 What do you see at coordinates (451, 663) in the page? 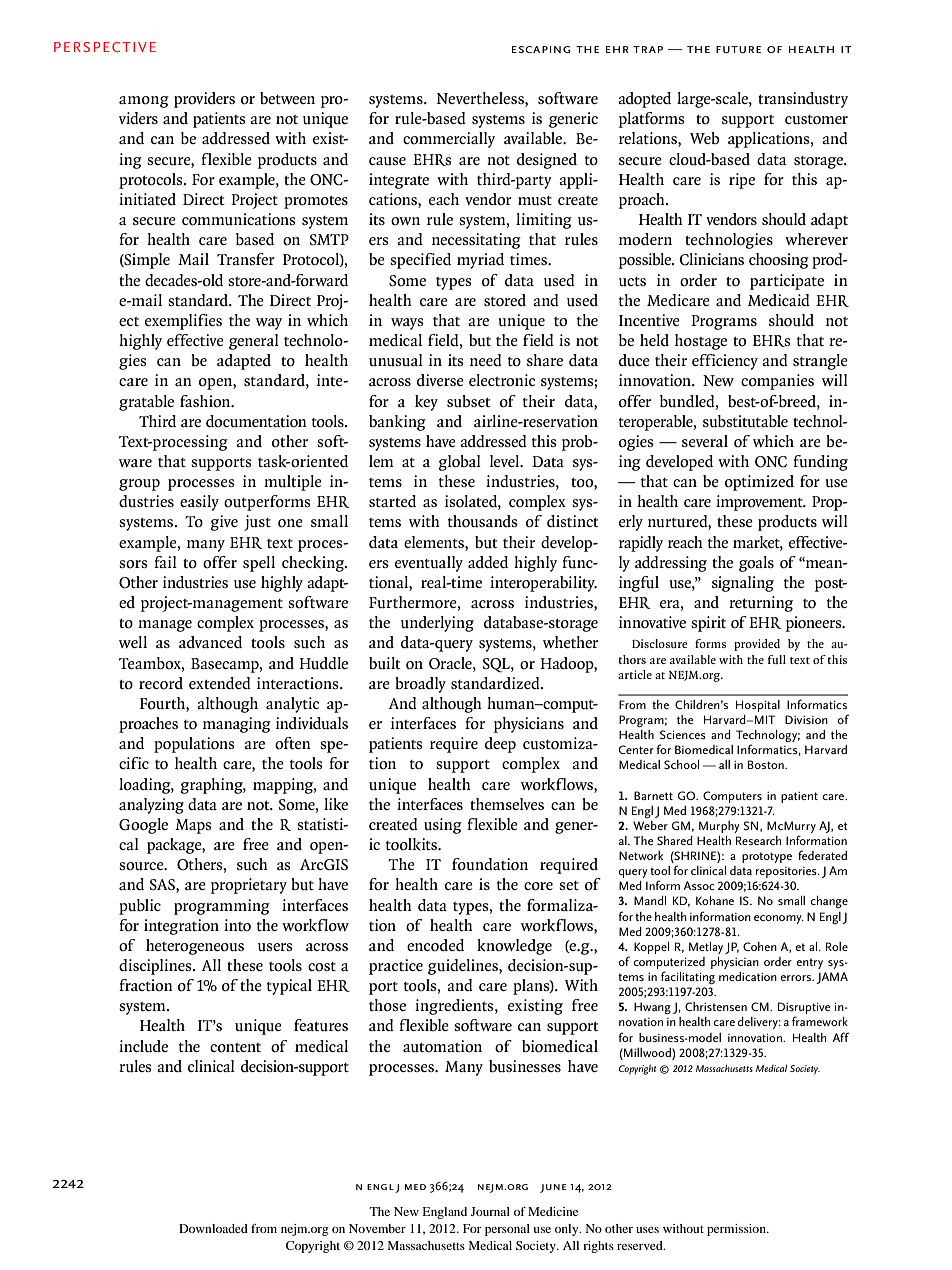
I see `Oracle` at bounding box center [451, 663].
